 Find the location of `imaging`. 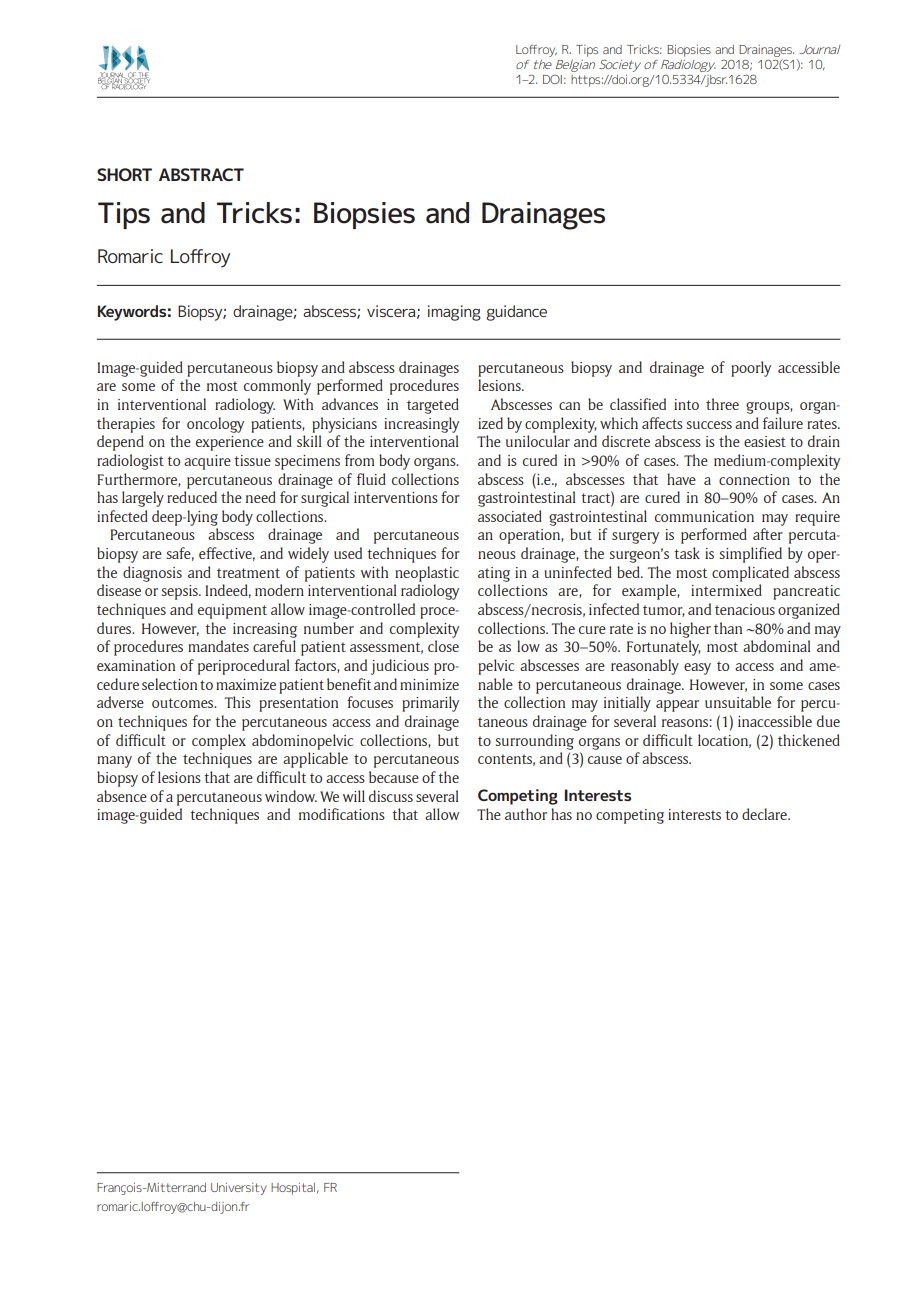

imaging is located at coordinates (454, 313).
